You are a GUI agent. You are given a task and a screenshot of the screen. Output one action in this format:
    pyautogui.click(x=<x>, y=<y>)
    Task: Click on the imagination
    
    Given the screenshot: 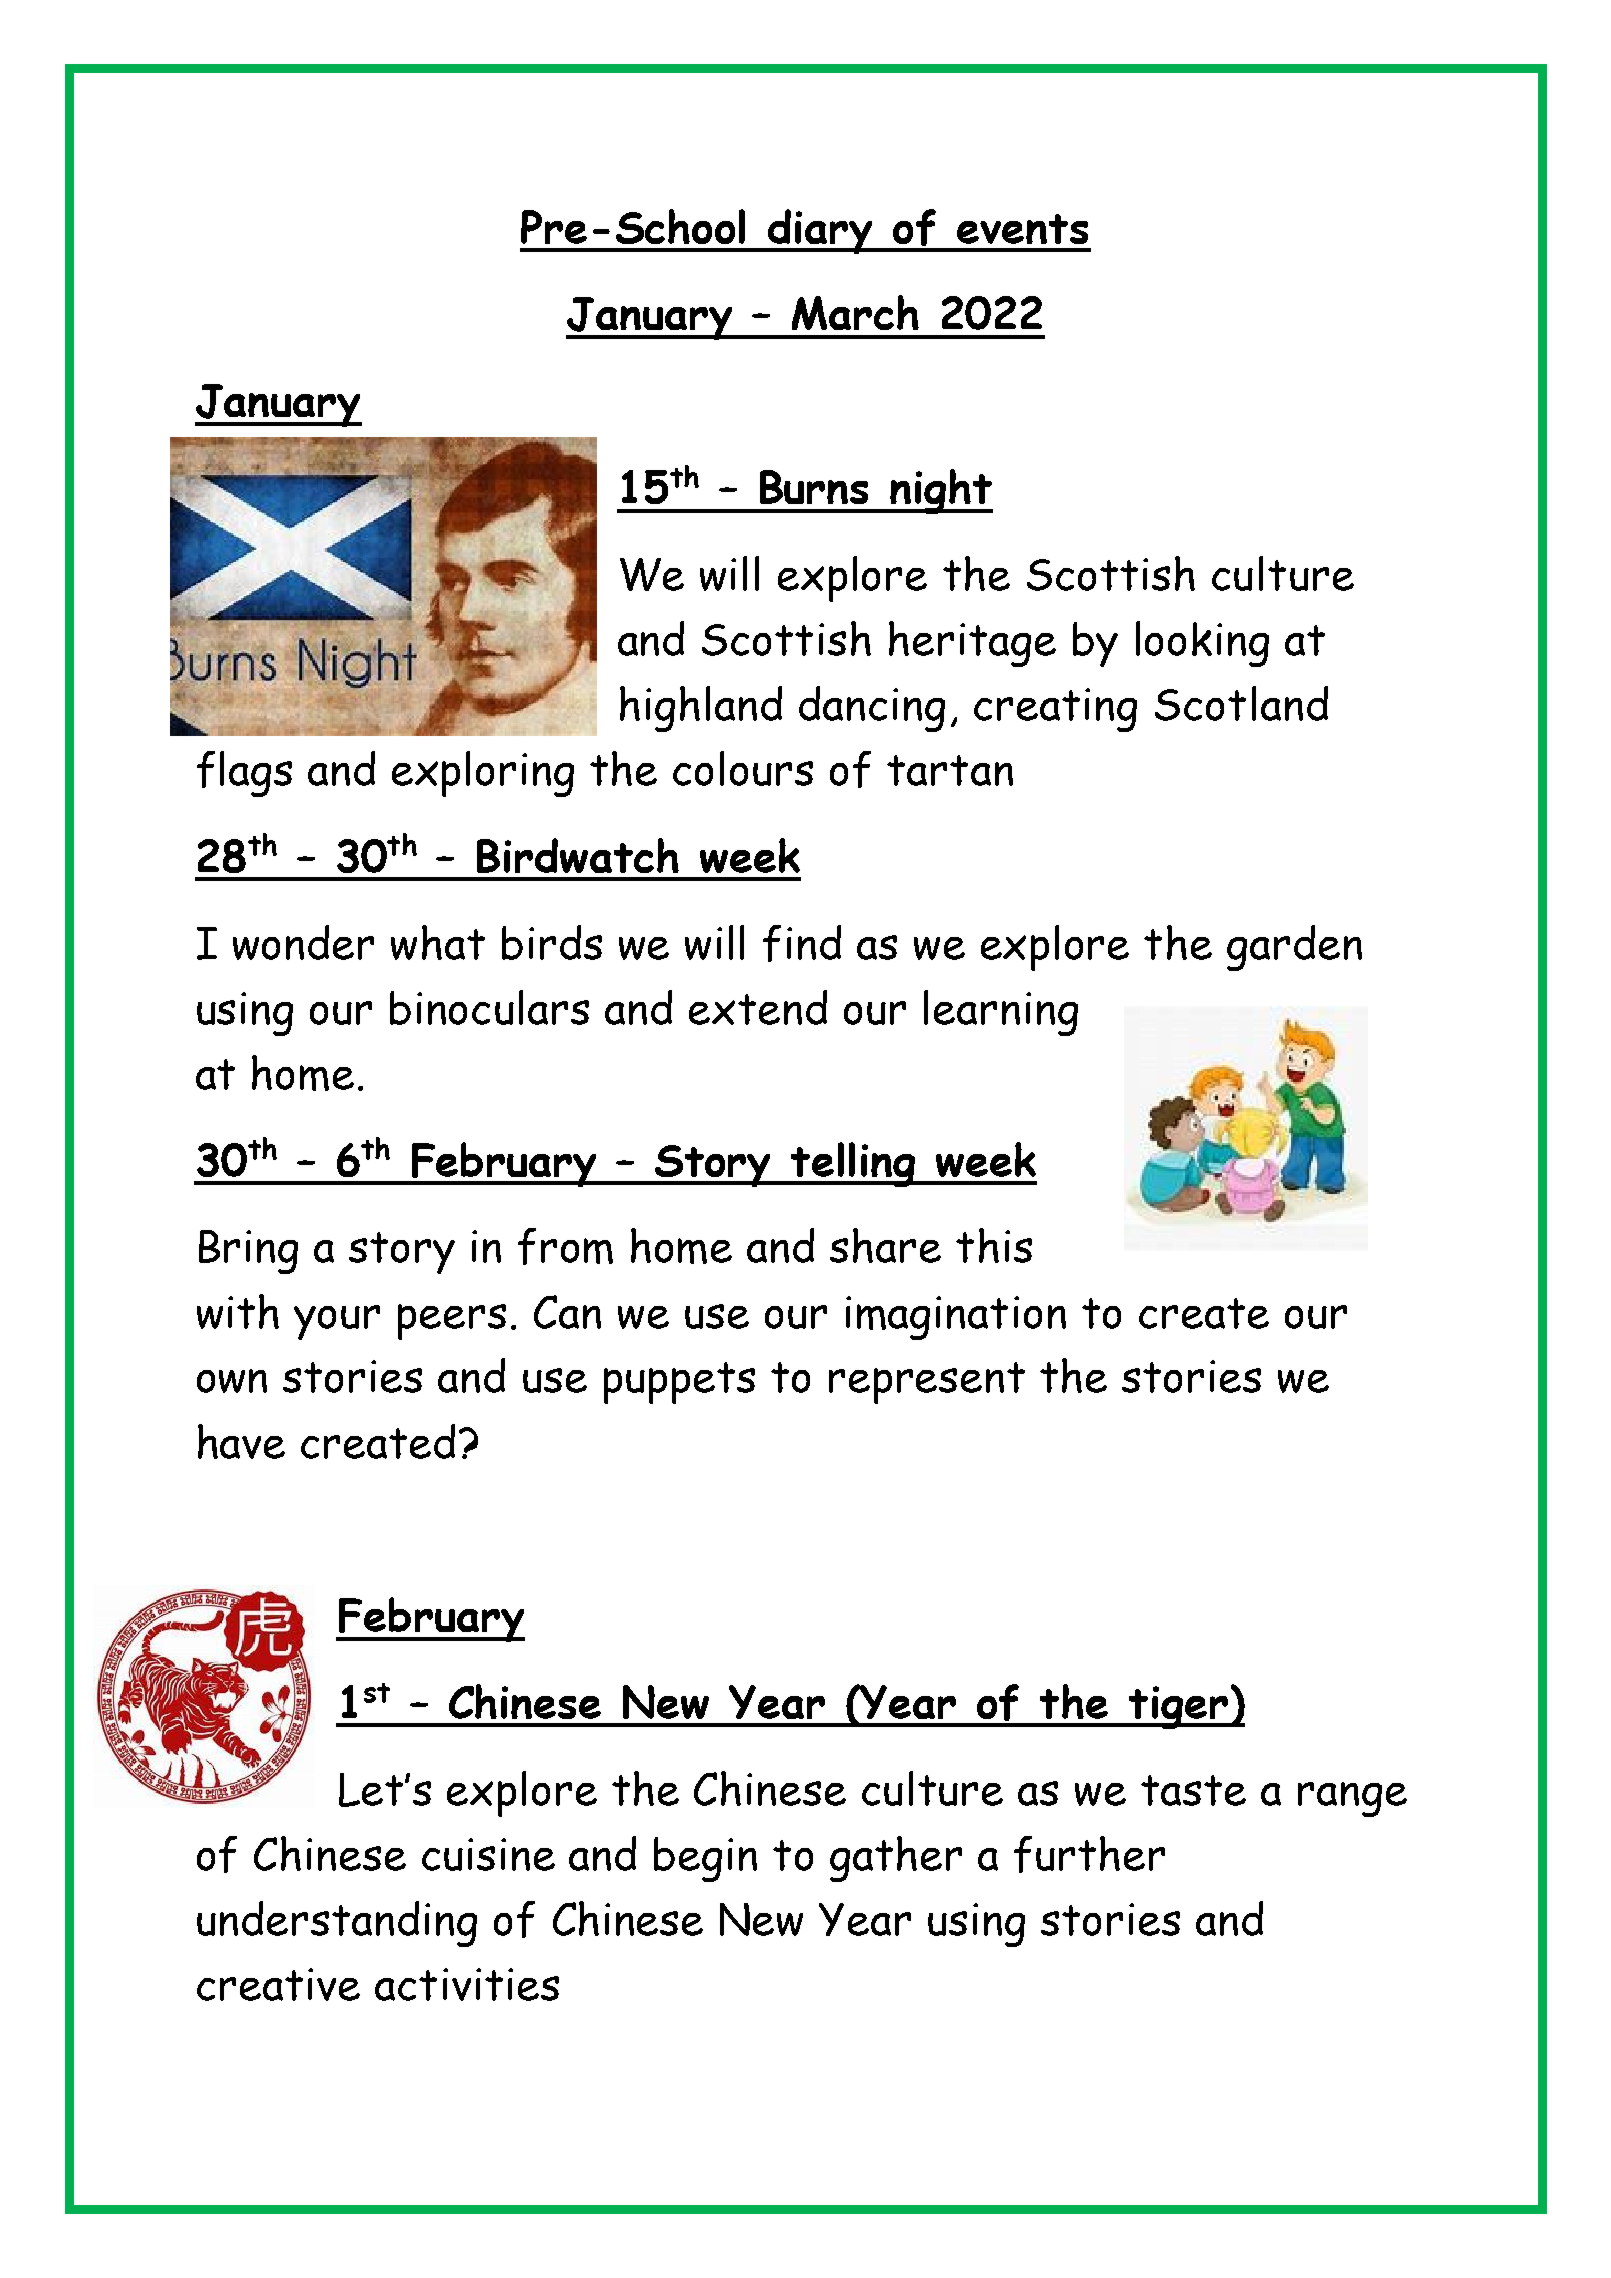 What is the action you would take?
    pyautogui.click(x=956, y=1318)
